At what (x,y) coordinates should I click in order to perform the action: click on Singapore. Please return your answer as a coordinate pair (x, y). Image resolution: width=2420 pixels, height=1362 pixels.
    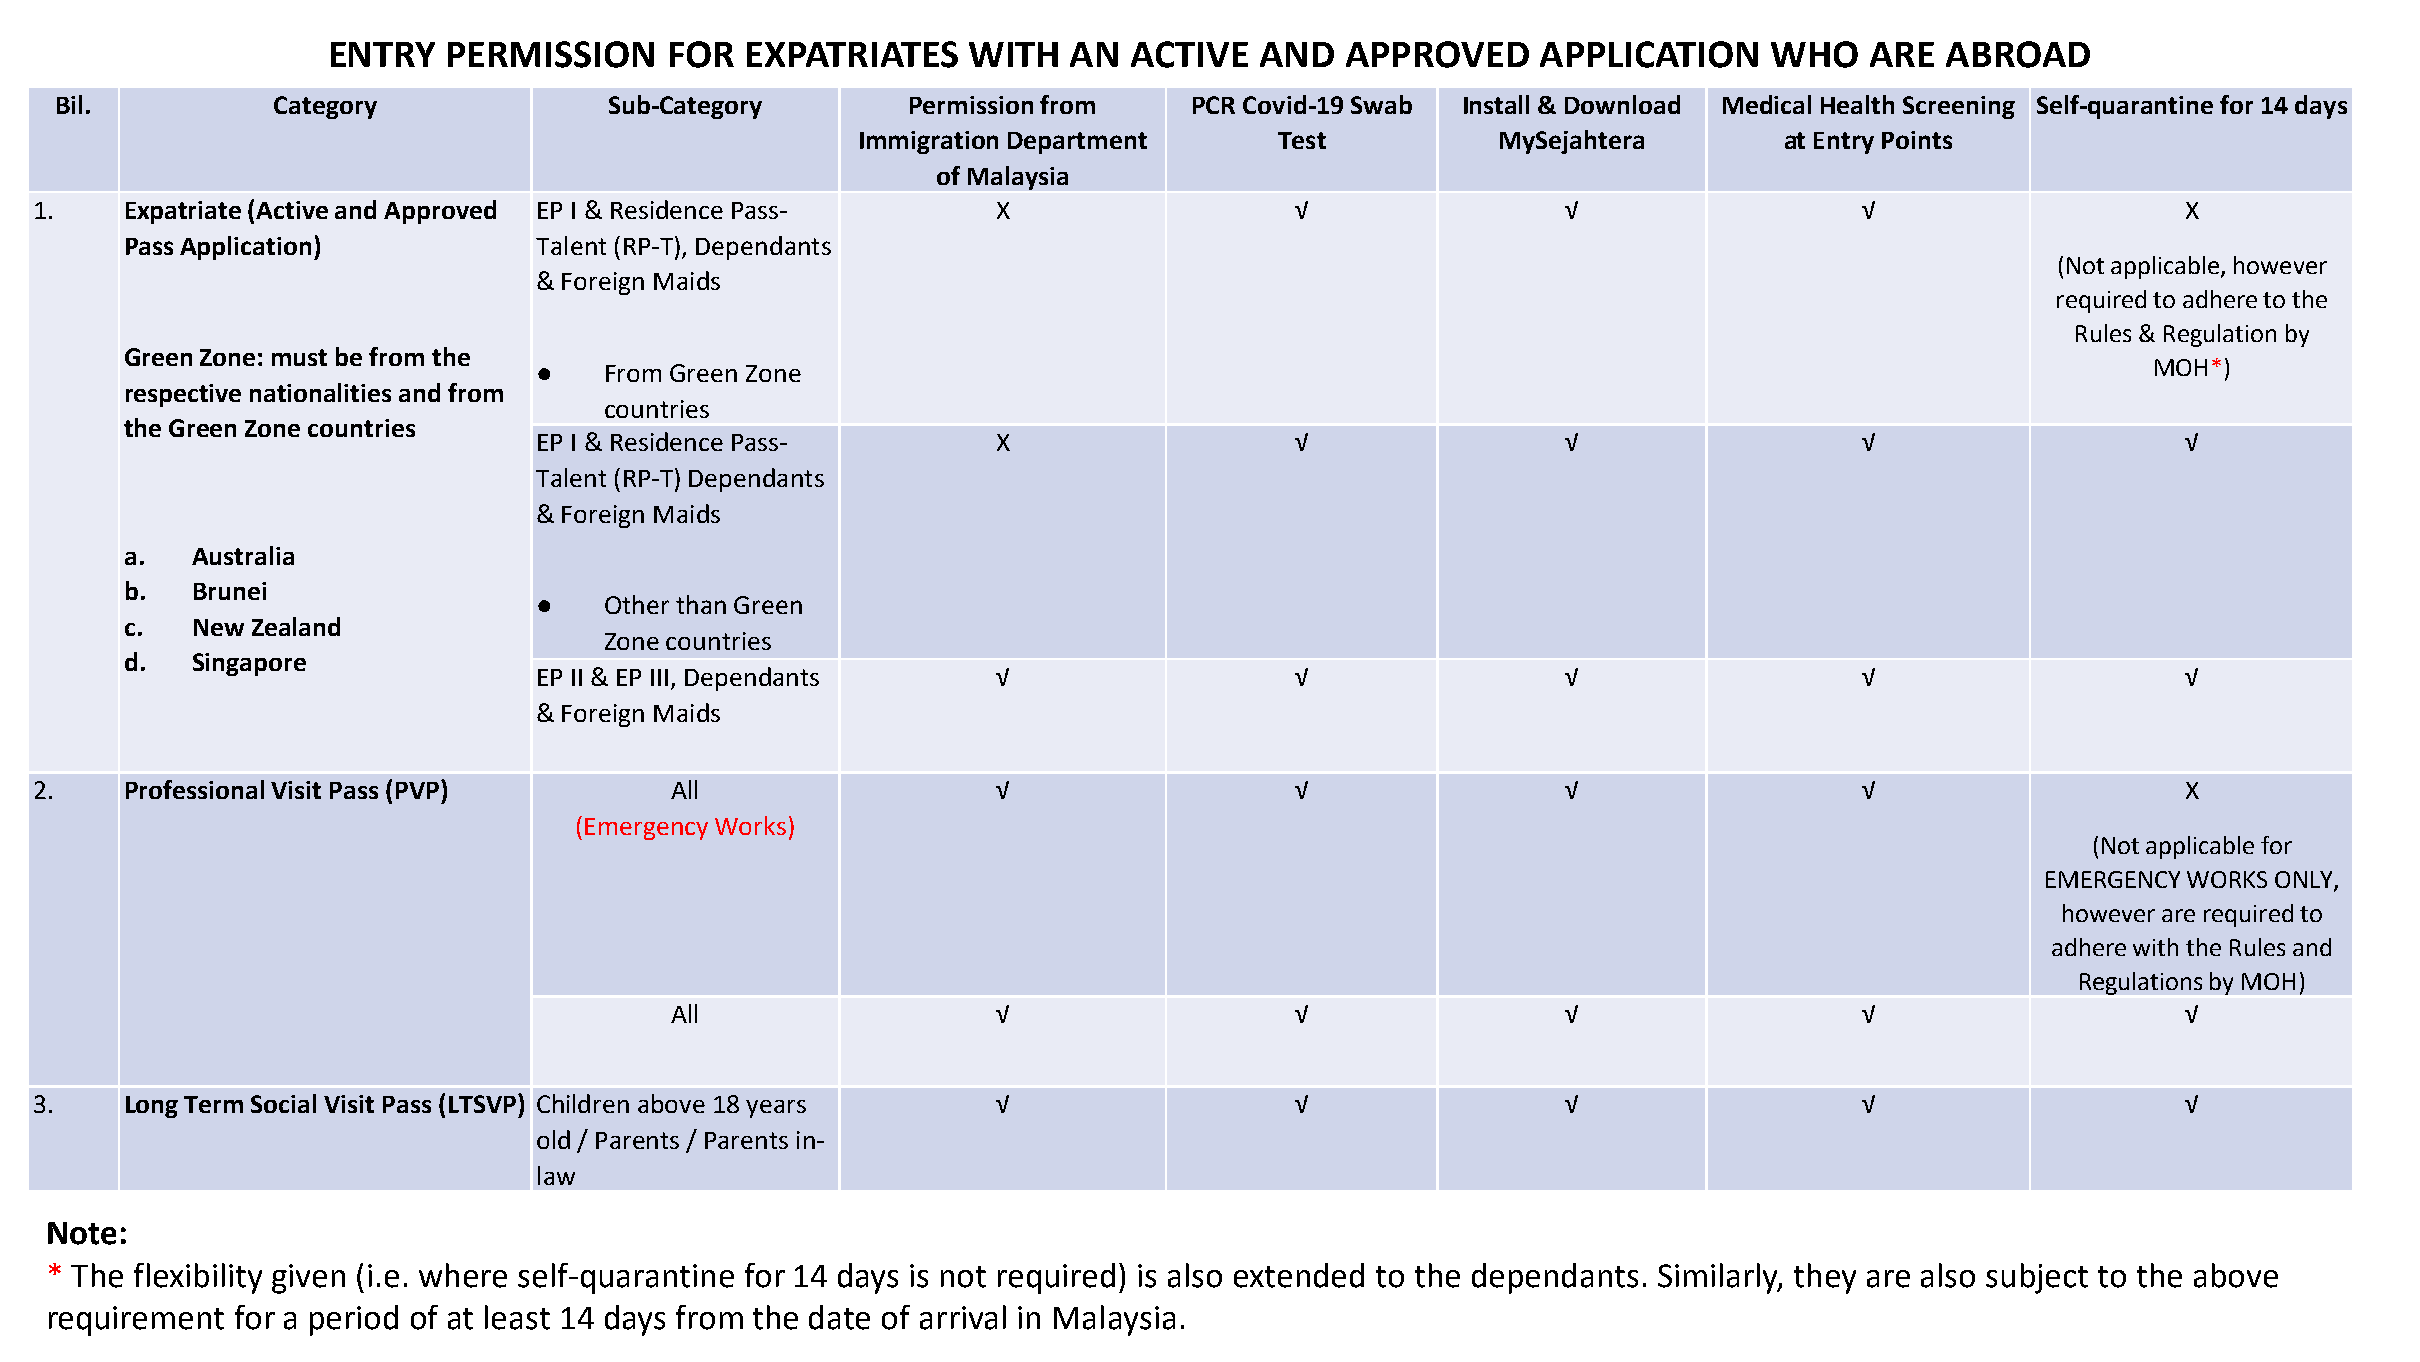
    Looking at the image, I should click on (249, 664).
